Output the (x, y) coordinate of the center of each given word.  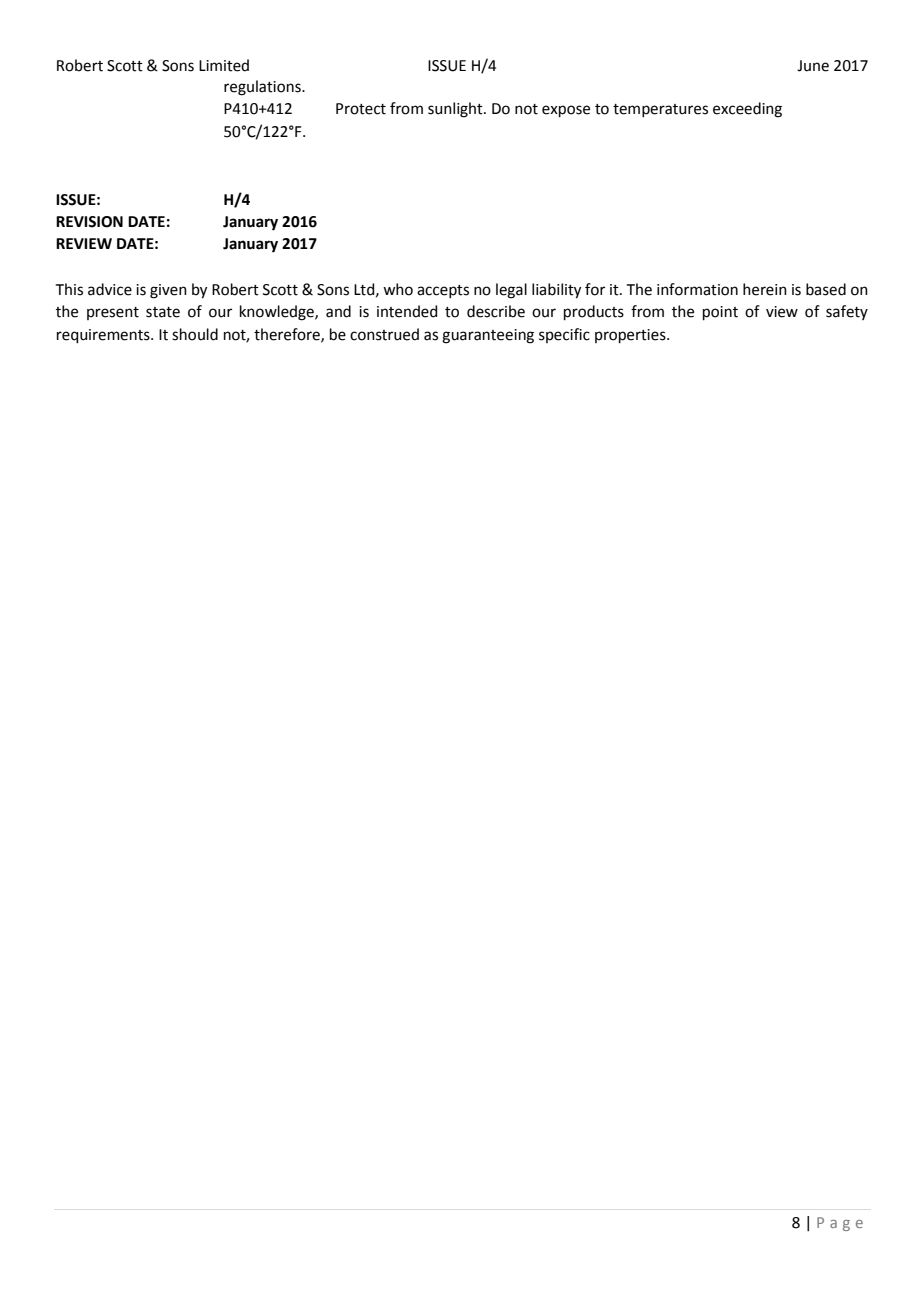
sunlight (456, 110)
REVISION (89, 222)
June (813, 66)
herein (765, 289)
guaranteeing (488, 336)
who (398, 289)
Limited (224, 65)
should (195, 334)
